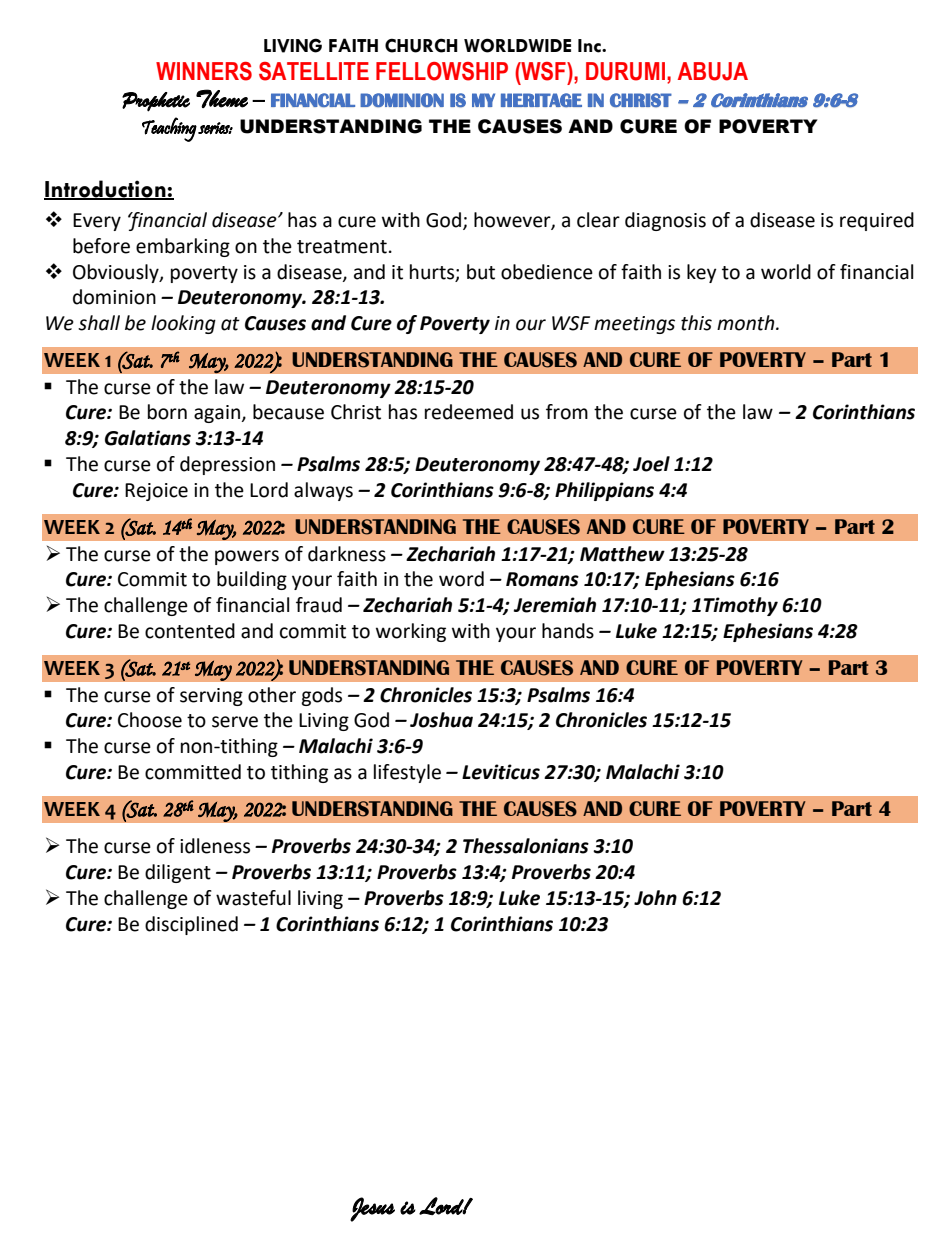 Image resolution: width=952 pixels, height=1233 pixels. What do you see at coordinates (204, 71) in the screenshot?
I see `WINNERS` at bounding box center [204, 71].
